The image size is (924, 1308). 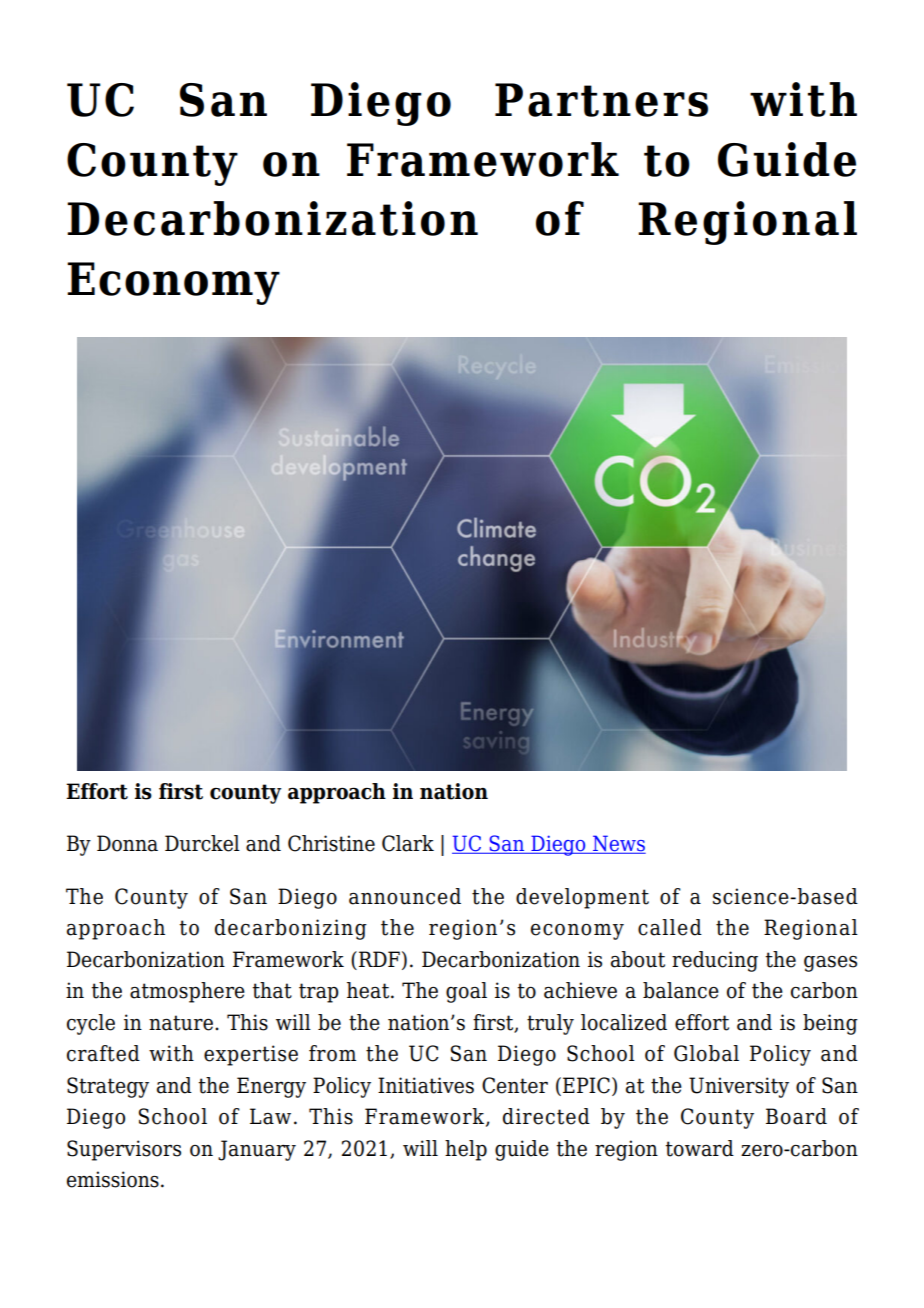 I want to click on Supervisors, so click(x=124, y=1150).
